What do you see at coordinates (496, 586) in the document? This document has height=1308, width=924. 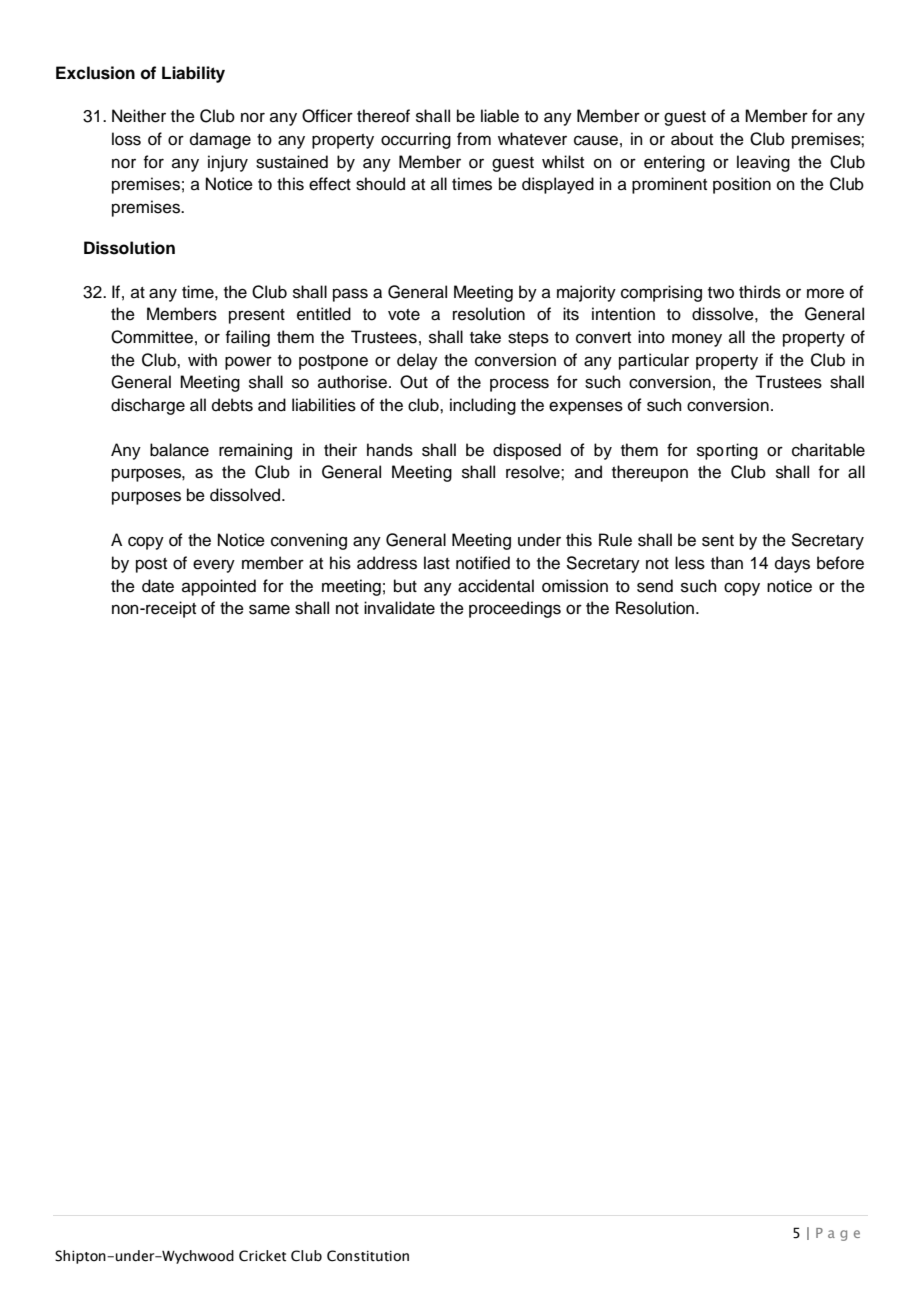 I see `accidental` at bounding box center [496, 586].
